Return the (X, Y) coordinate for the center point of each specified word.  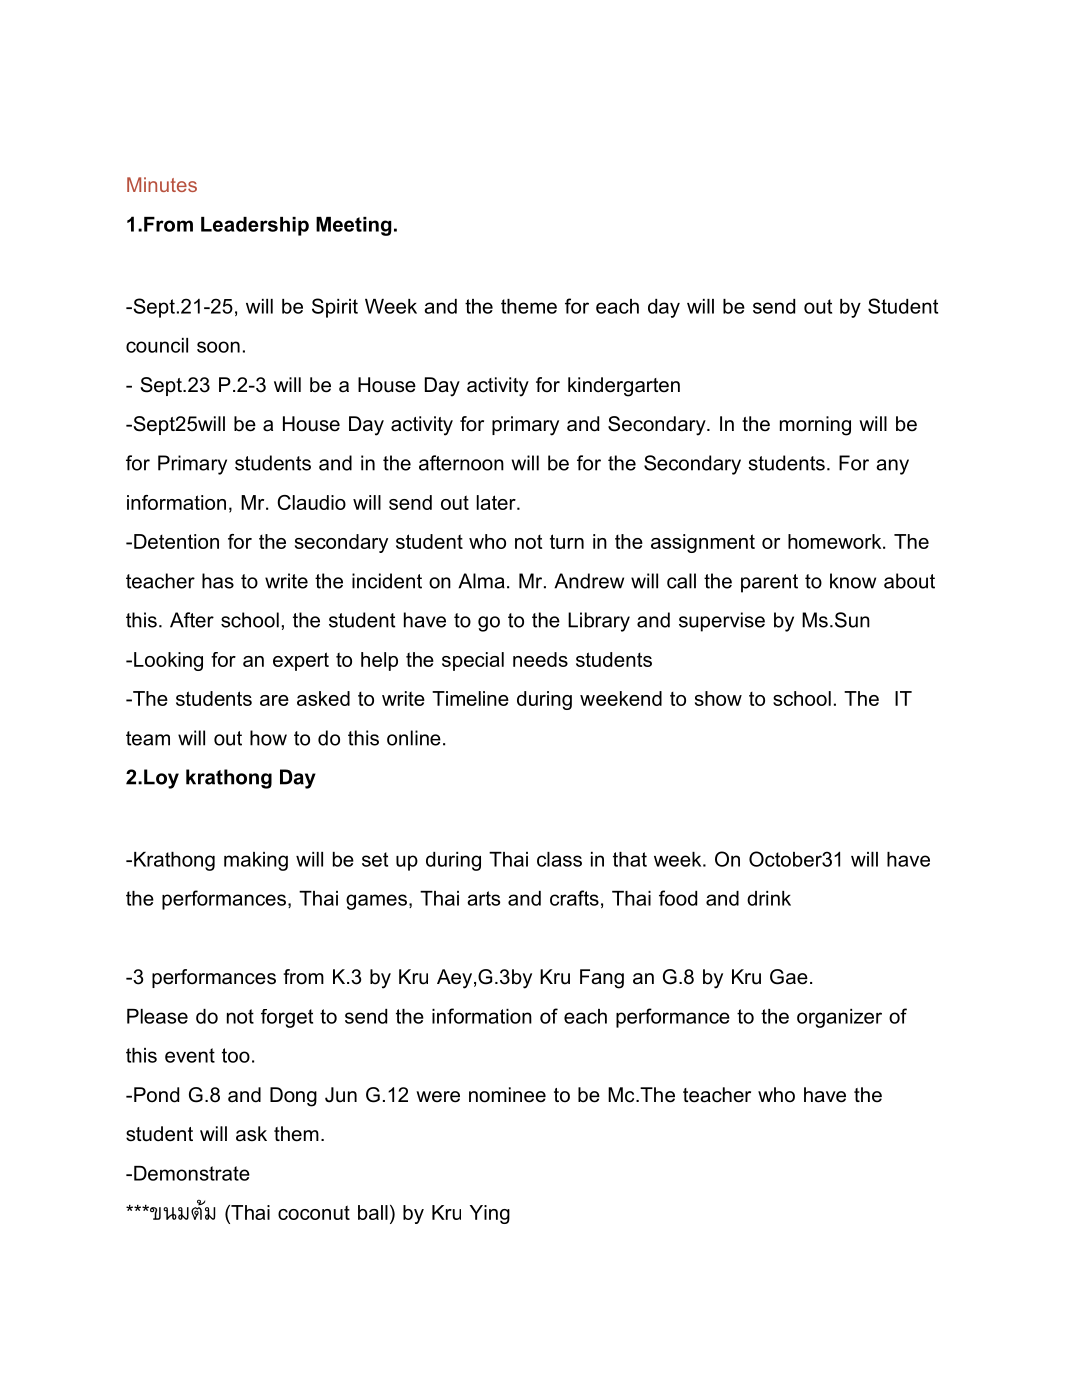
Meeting (354, 226)
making (256, 861)
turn (567, 541)
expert (301, 661)
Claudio (311, 502)
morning (815, 426)
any (892, 467)
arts (483, 898)
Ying (490, 1214)
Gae (789, 977)
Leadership (255, 226)
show (718, 698)
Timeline (470, 698)
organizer (839, 1018)
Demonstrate (192, 1173)
